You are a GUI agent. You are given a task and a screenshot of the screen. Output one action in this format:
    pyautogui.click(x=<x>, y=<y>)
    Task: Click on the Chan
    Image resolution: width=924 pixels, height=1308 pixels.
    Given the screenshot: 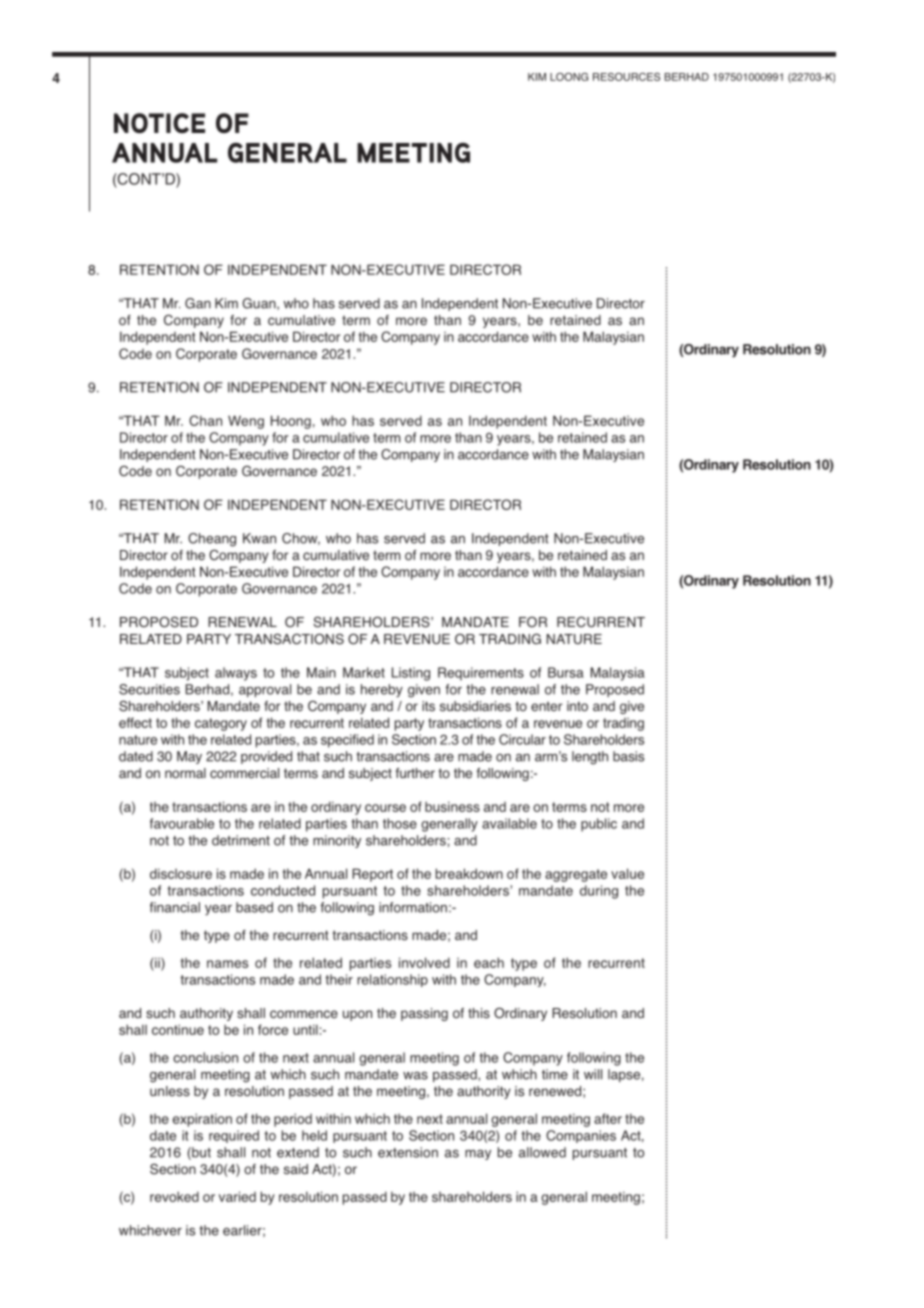 What is the action you would take?
    pyautogui.click(x=205, y=420)
